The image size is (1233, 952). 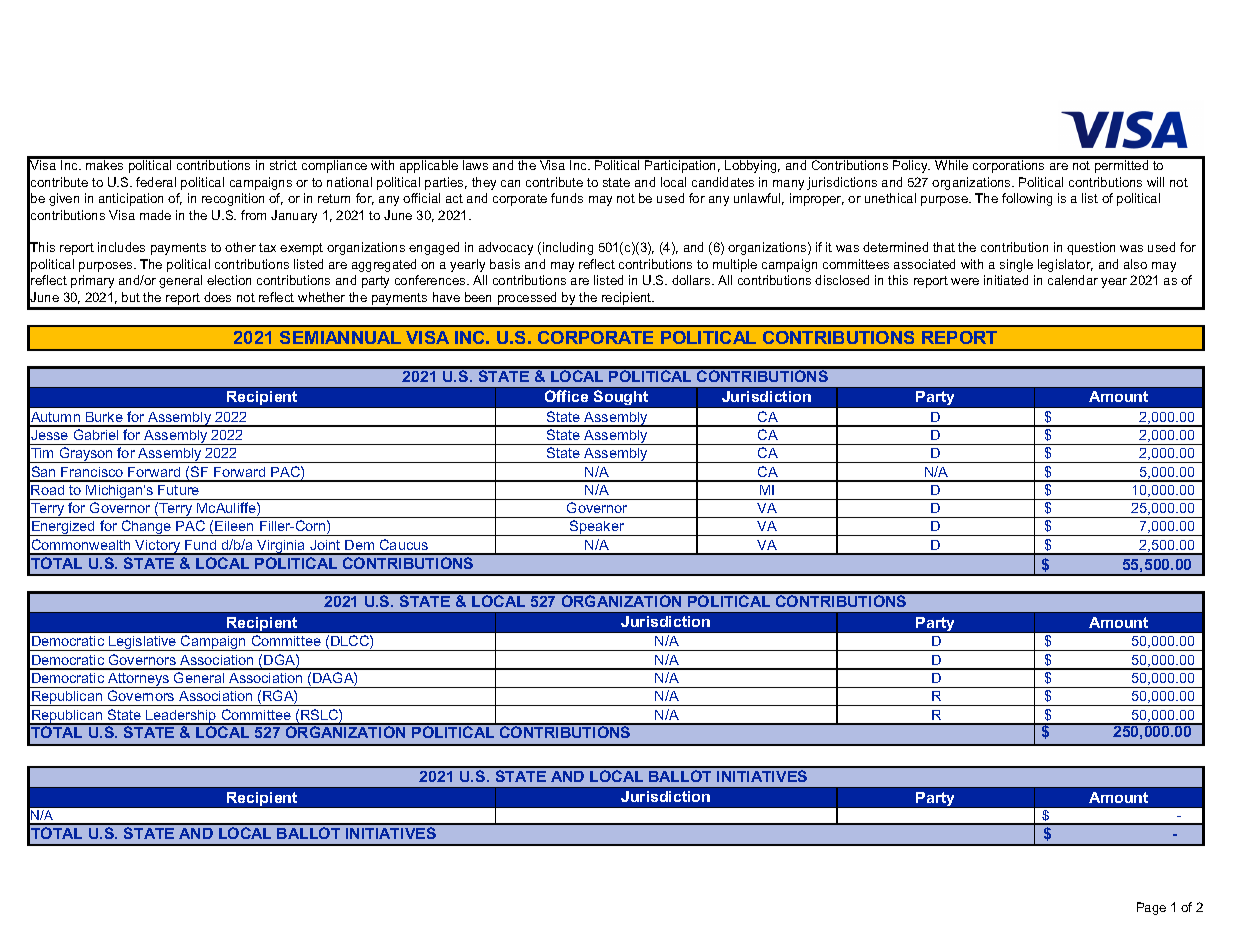 What do you see at coordinates (340, 337) in the screenshot?
I see `SEMIANNUAL` at bounding box center [340, 337].
